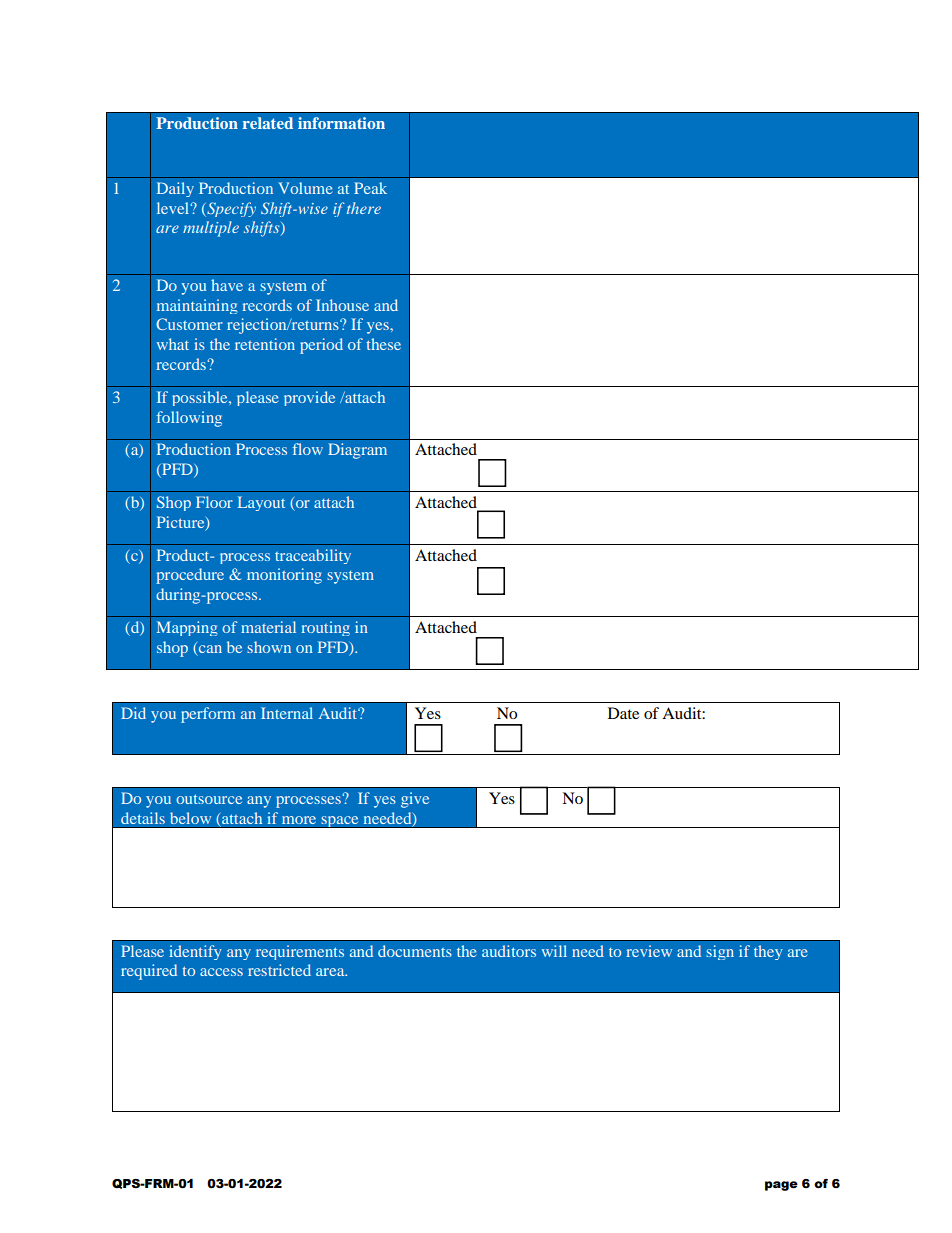 This screenshot has width=952, height=1233. I want to click on routing, so click(325, 628).
